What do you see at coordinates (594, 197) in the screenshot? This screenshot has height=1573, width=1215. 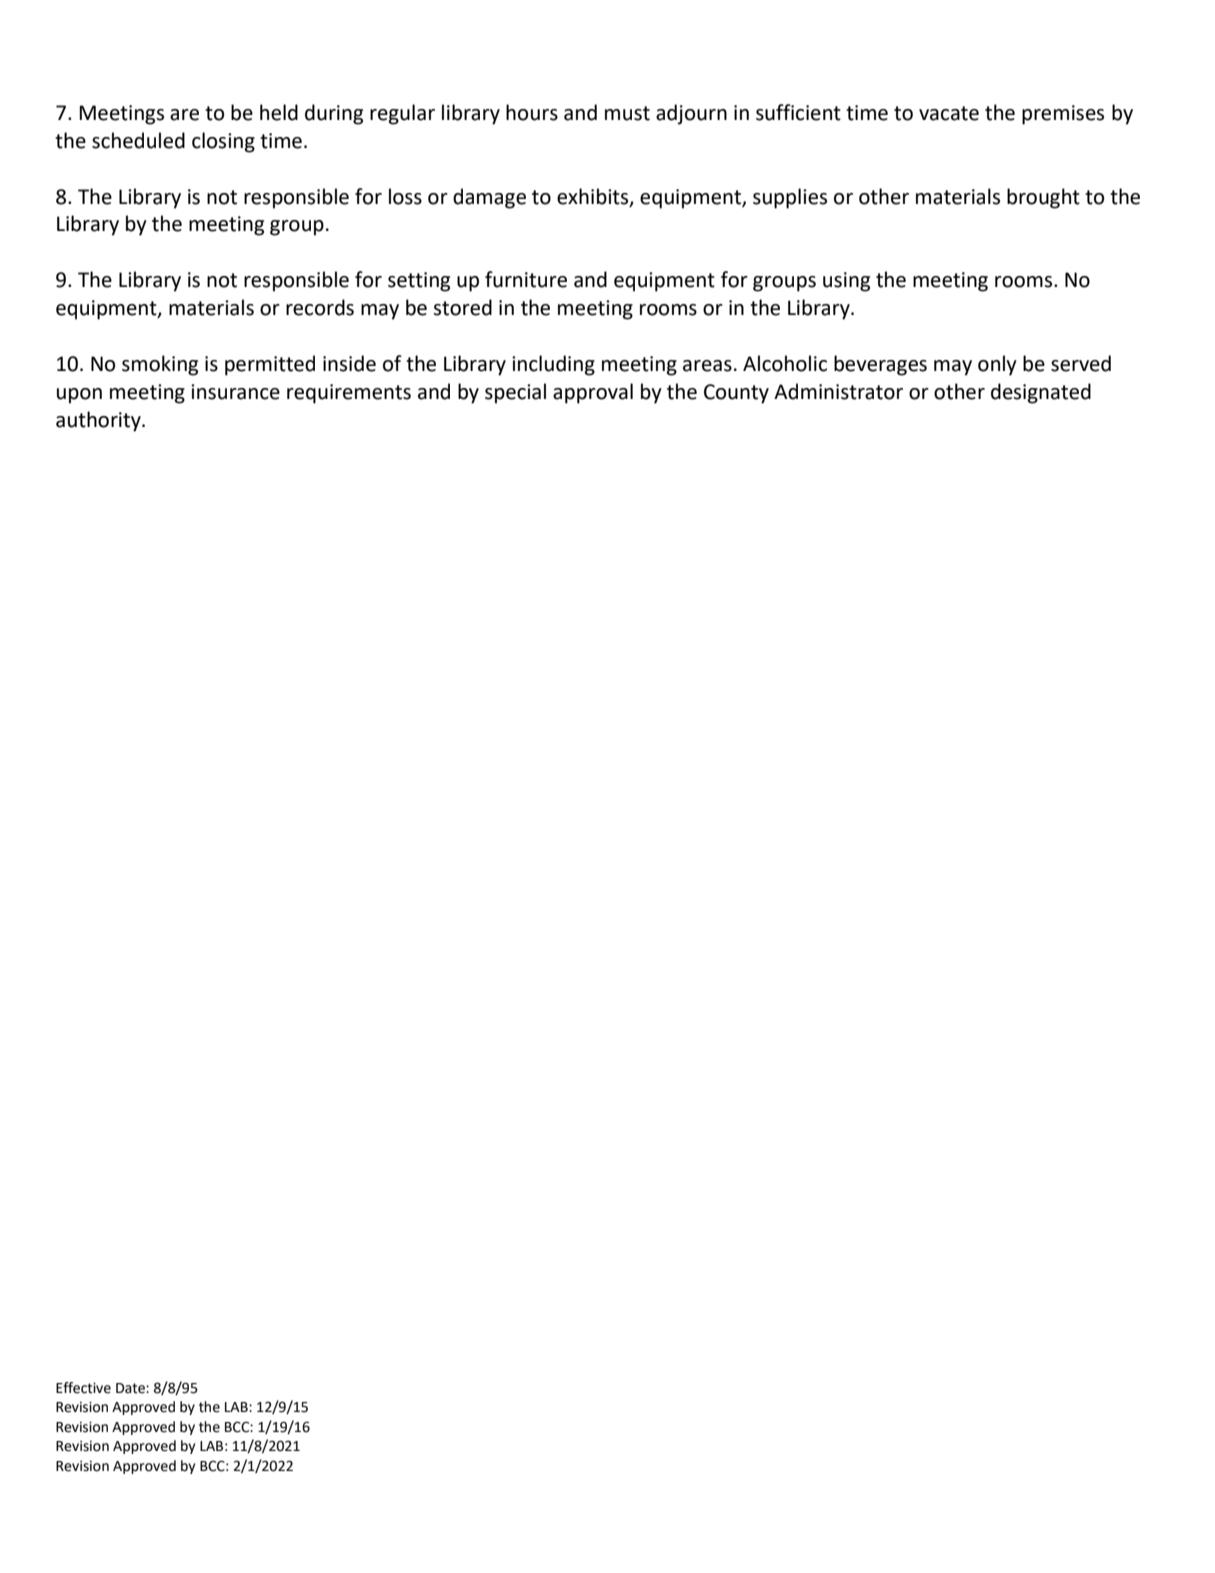 I see `exhibits` at bounding box center [594, 197].
